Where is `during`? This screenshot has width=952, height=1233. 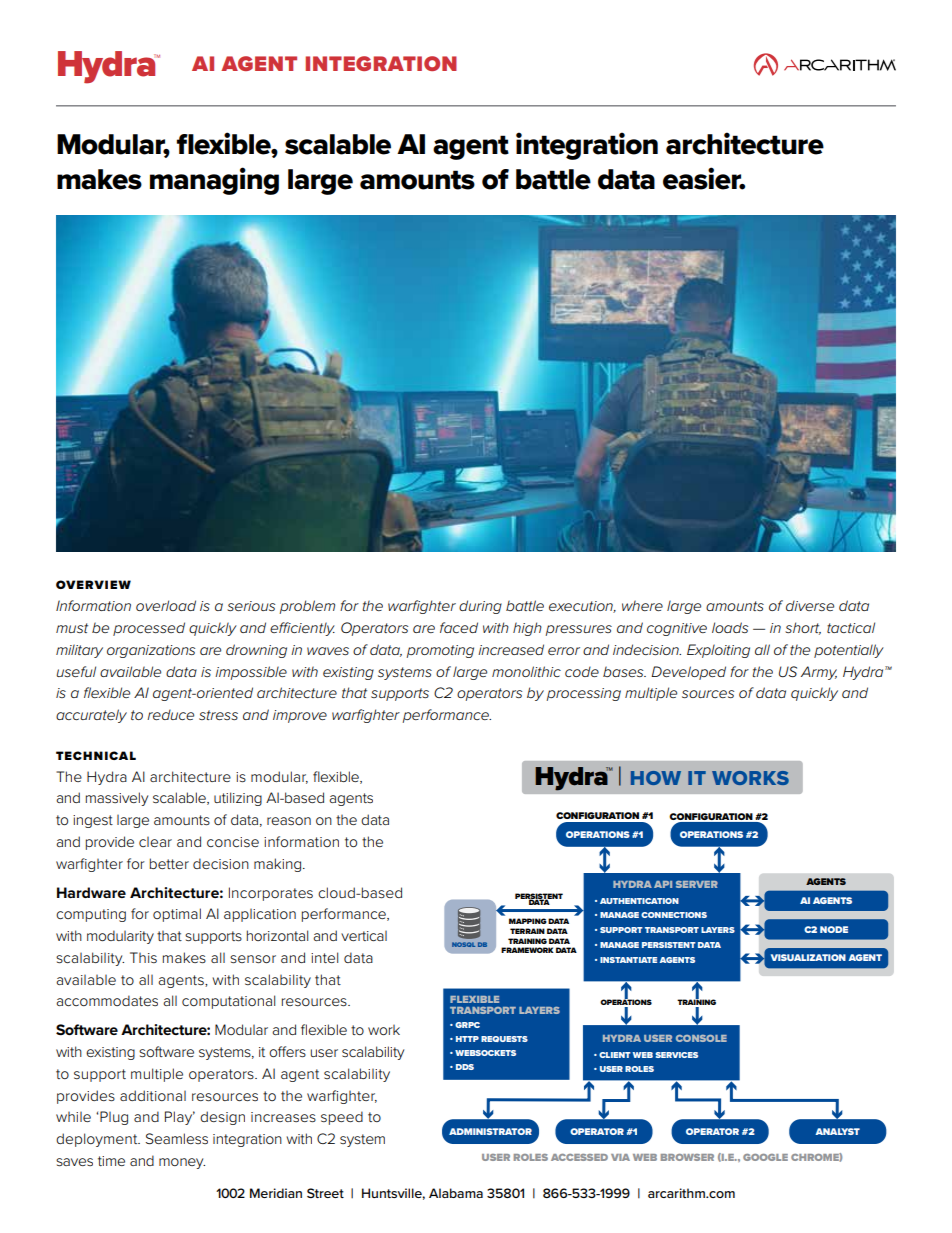
during is located at coordinates (480, 607).
